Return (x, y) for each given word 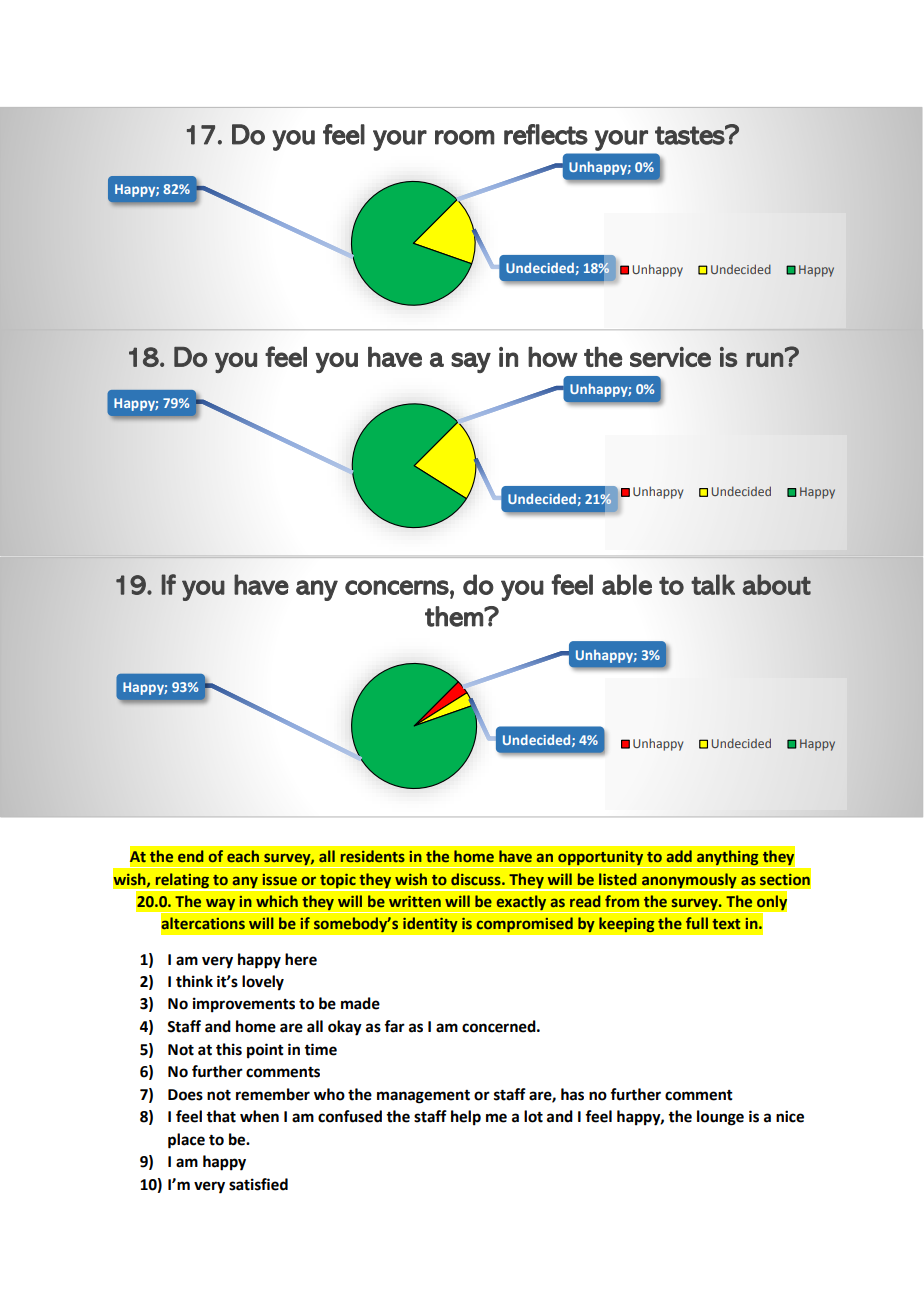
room (465, 137)
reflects (546, 134)
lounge (720, 1118)
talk (713, 584)
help (466, 1118)
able (627, 584)
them (455, 616)
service (670, 357)
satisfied (258, 1184)
